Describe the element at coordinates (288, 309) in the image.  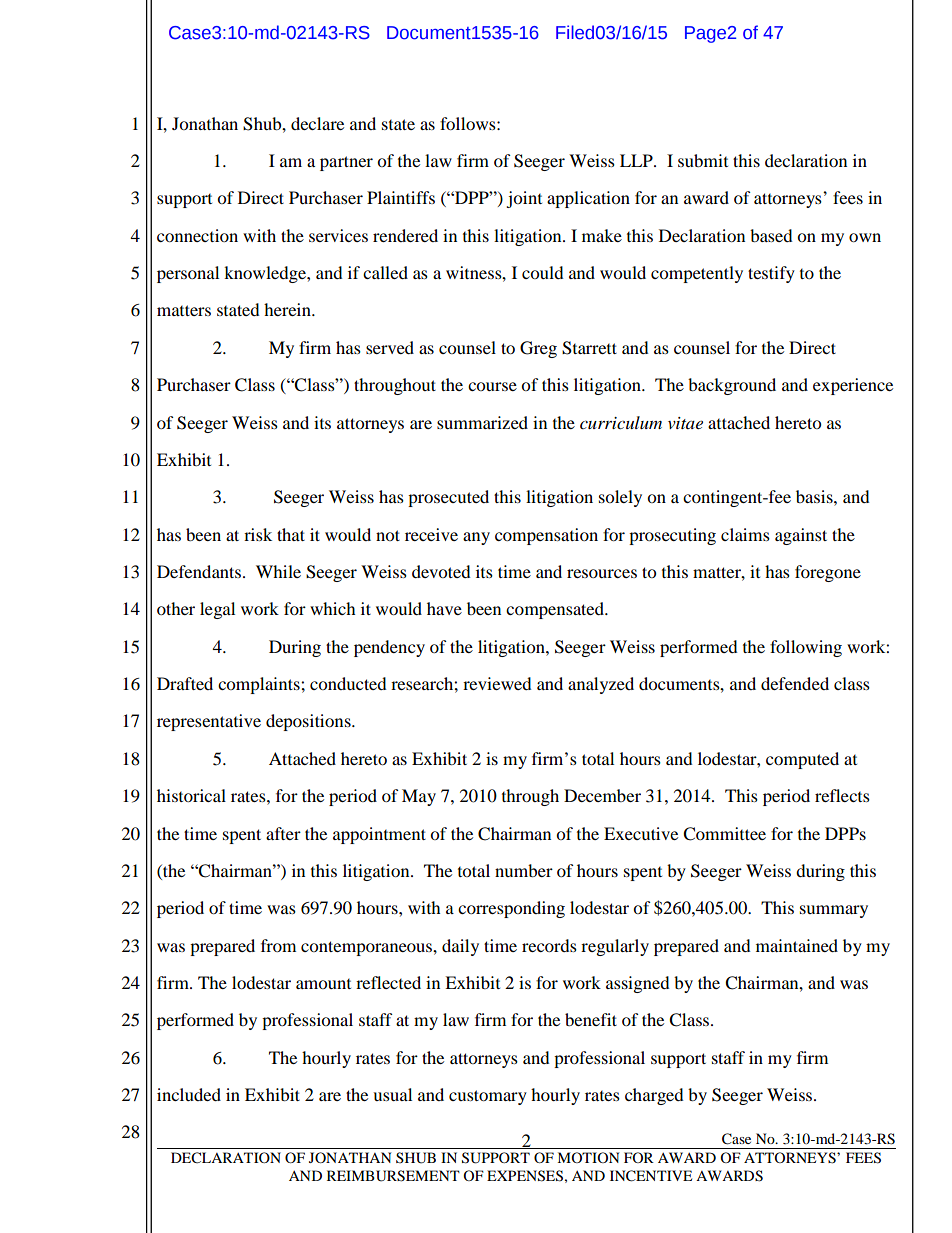
I see `herein` at that location.
